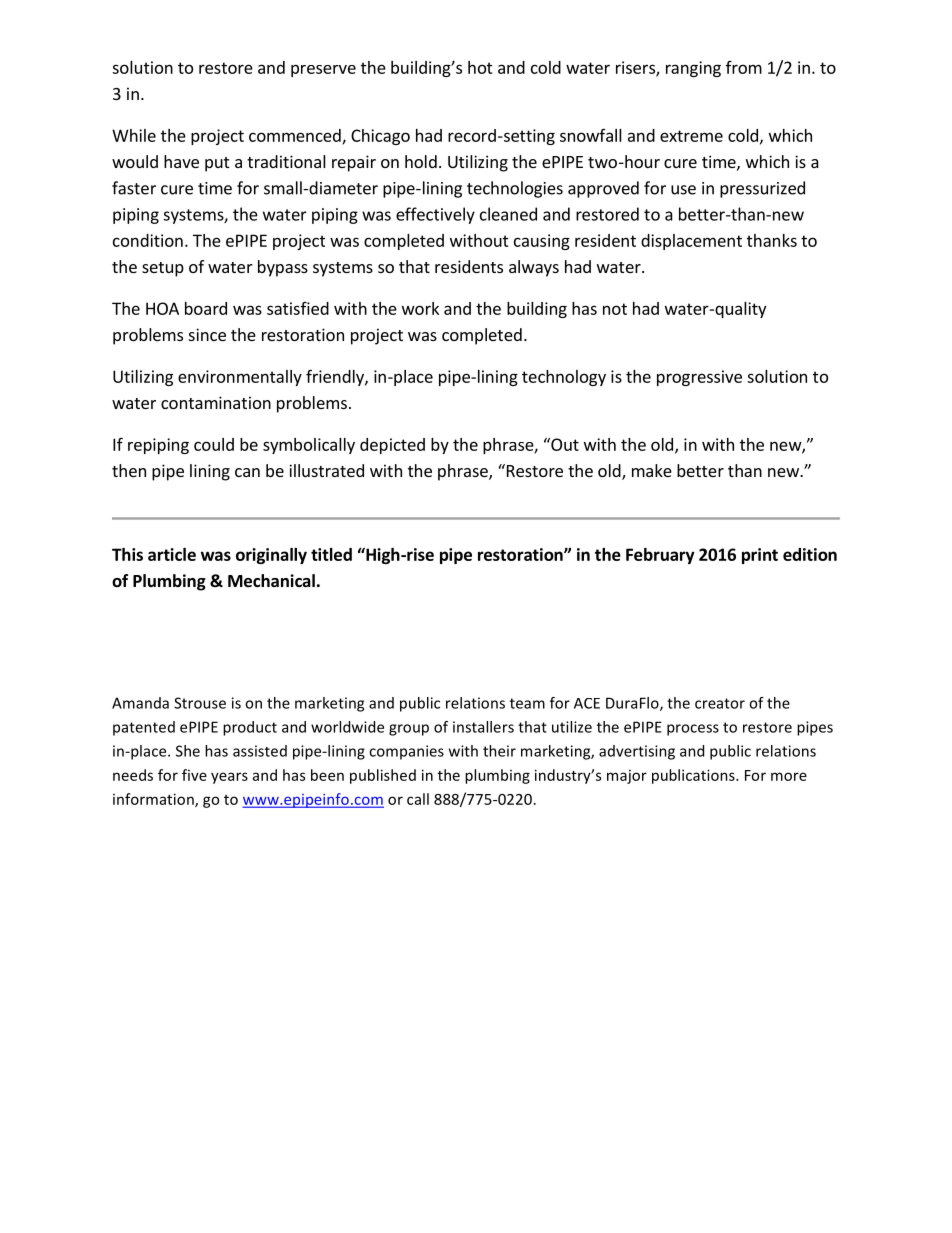 This screenshot has width=952, height=1233. What do you see at coordinates (134, 135) in the screenshot?
I see `While` at bounding box center [134, 135].
